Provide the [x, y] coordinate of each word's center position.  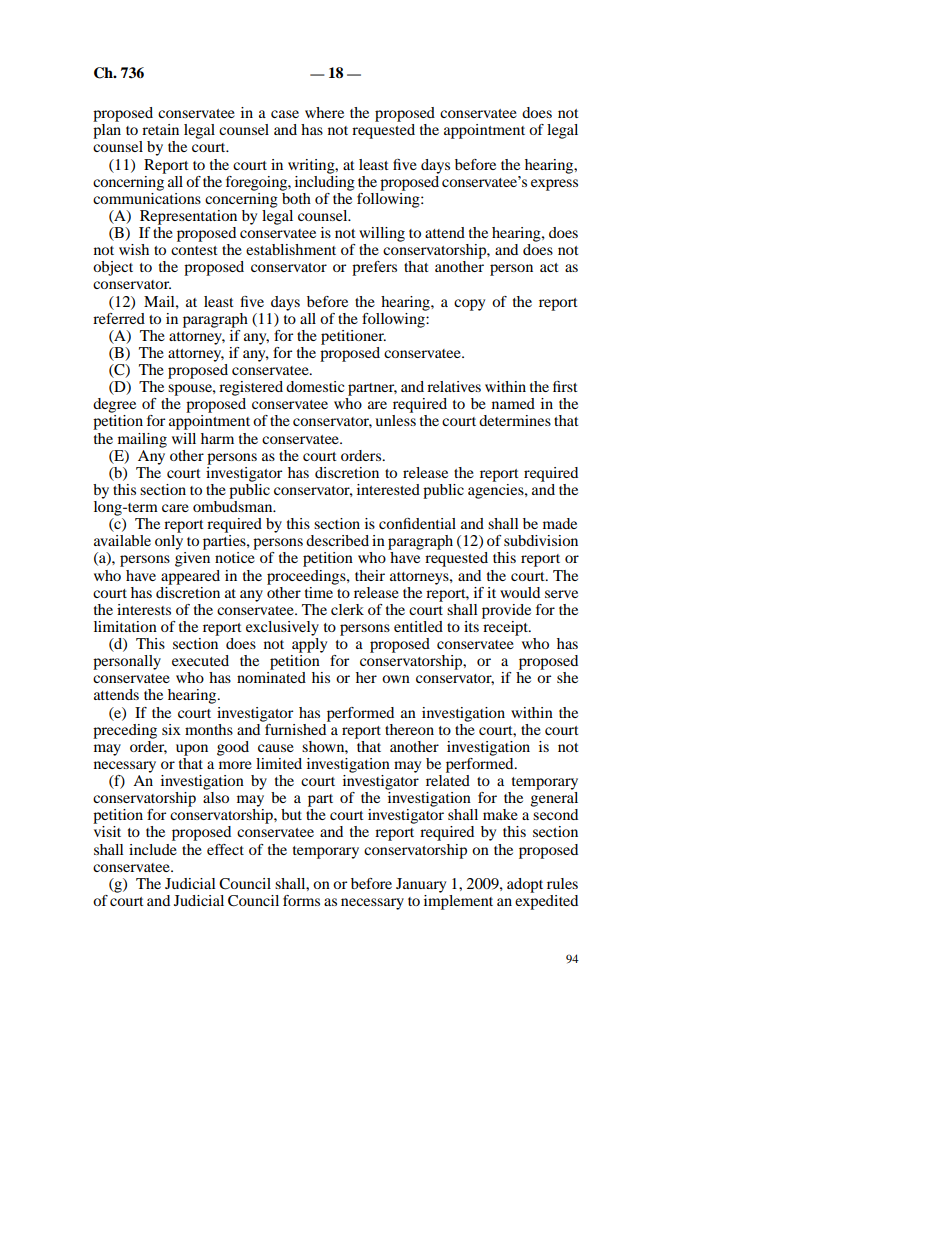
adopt [525, 885]
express [554, 185]
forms [301, 900]
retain [160, 129]
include [153, 849]
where [324, 112]
